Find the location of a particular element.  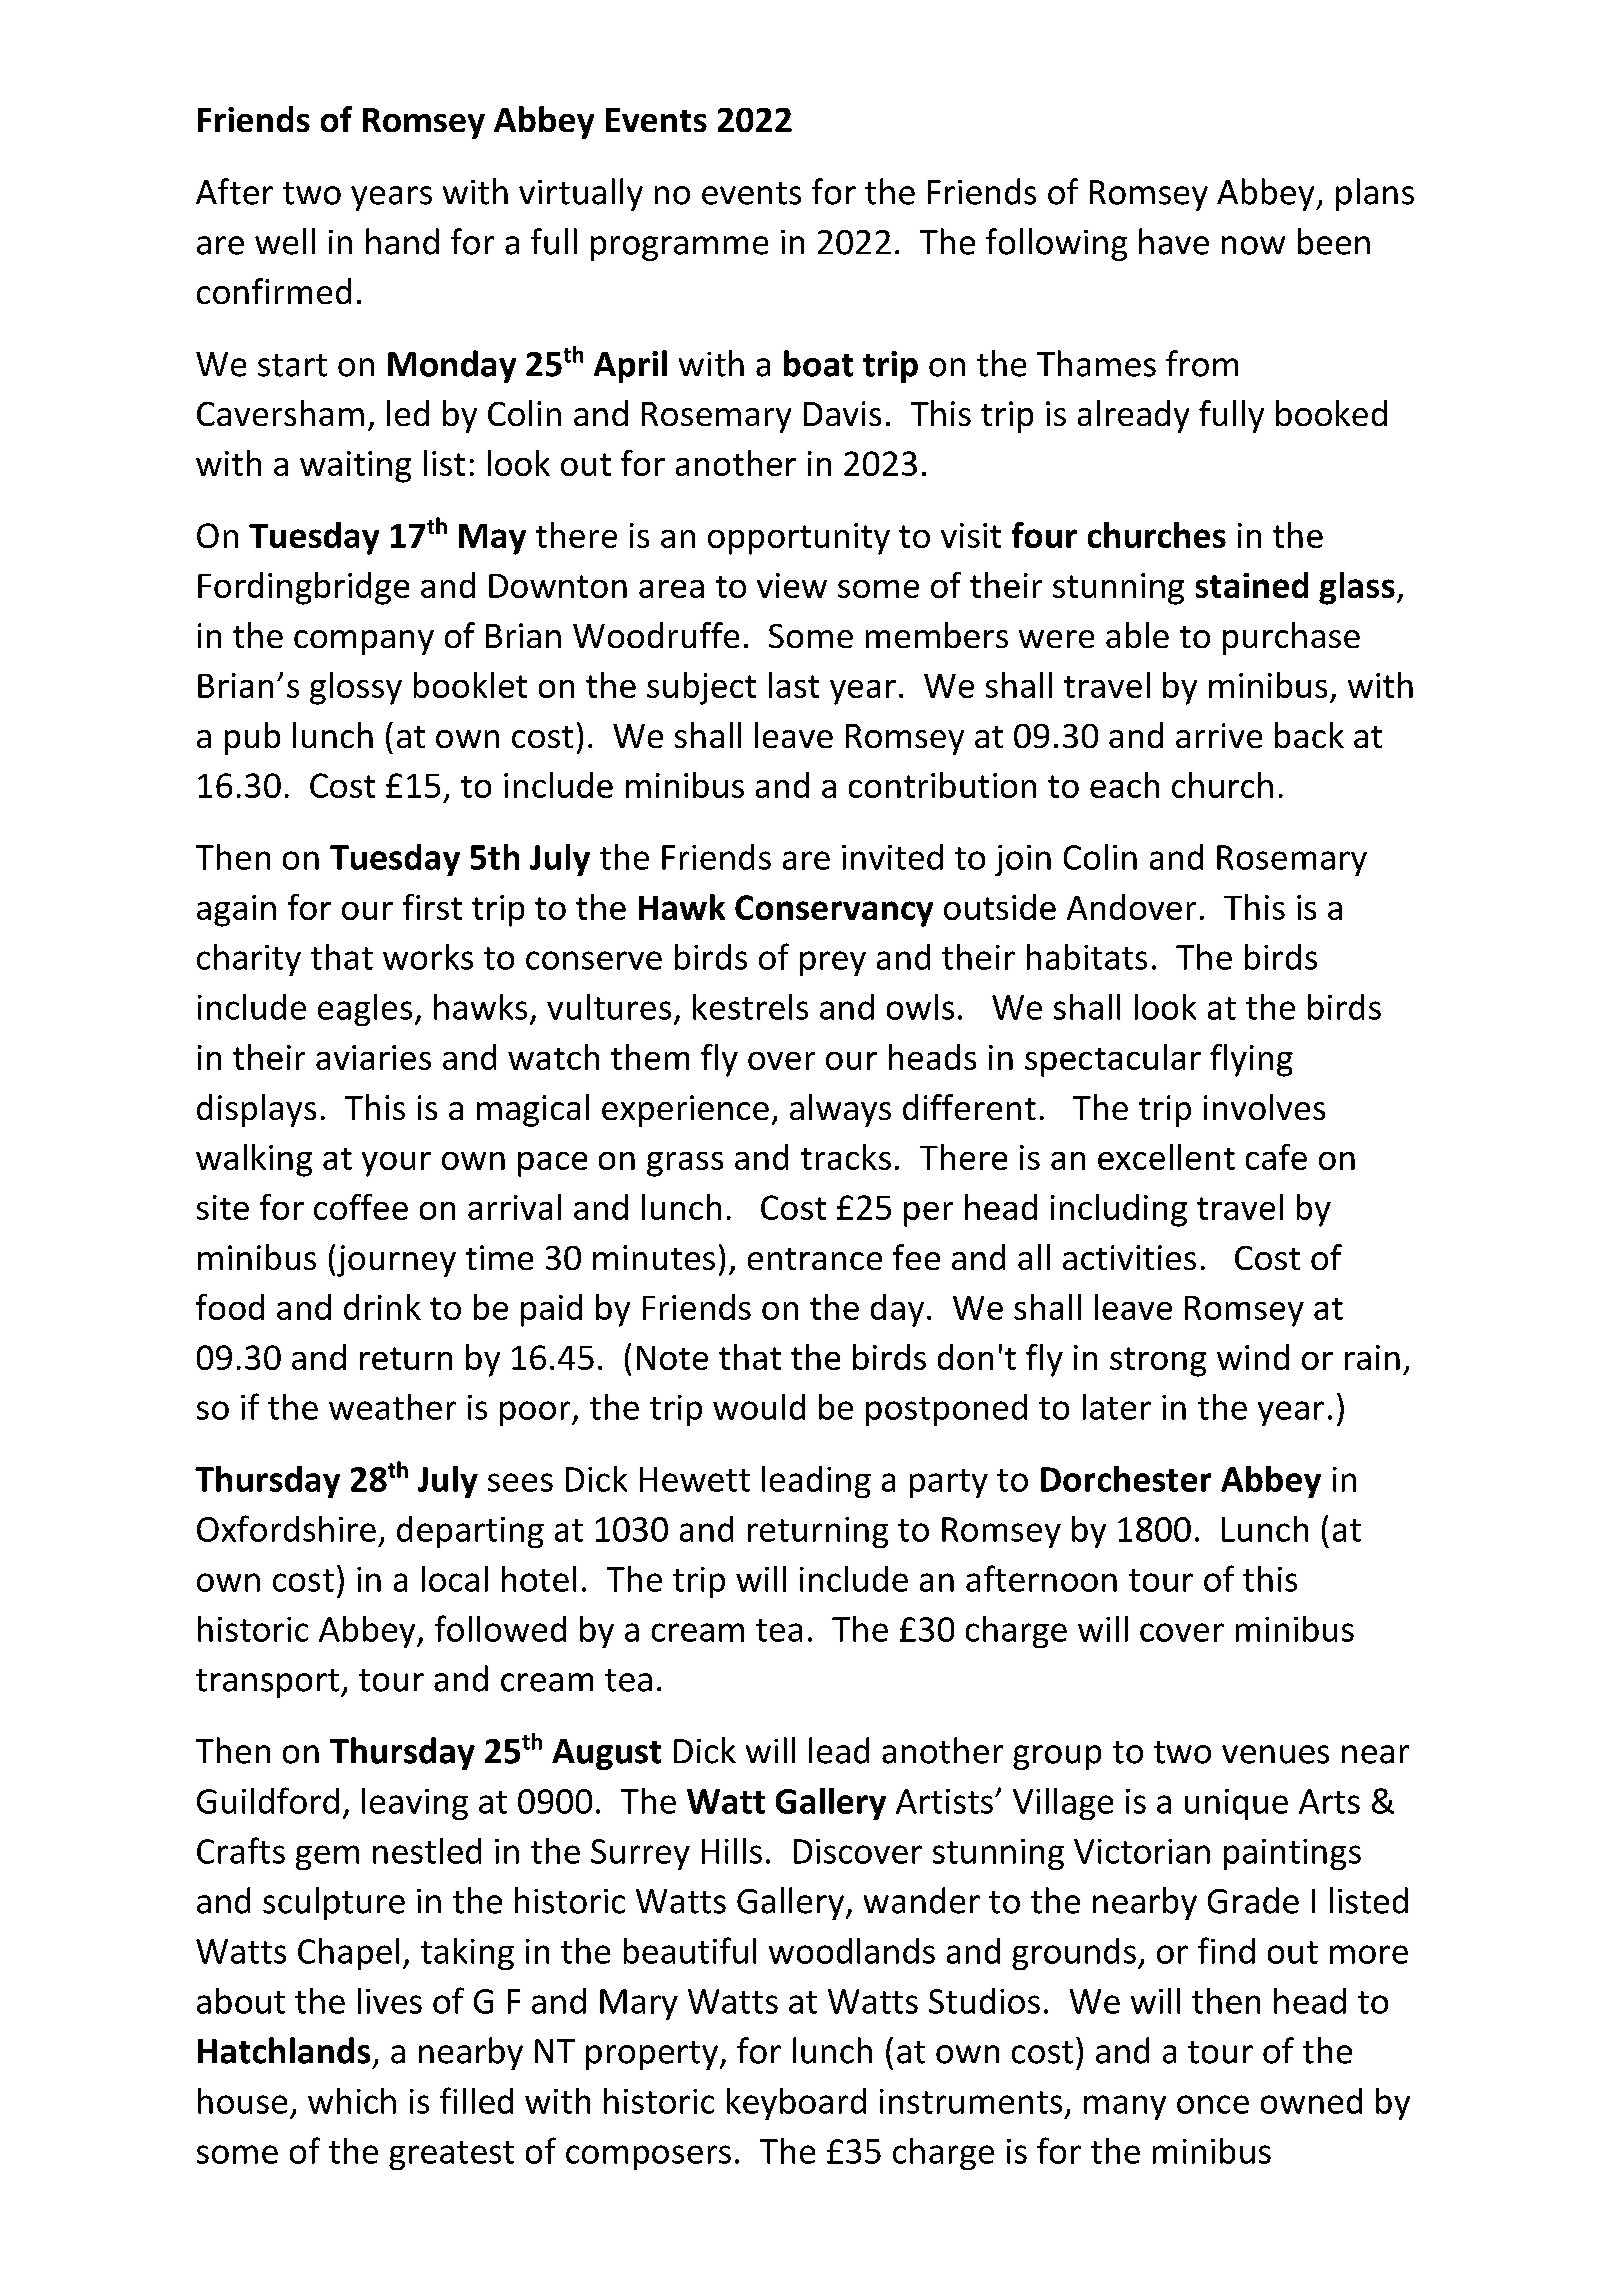

programme is located at coordinates (679, 248).
